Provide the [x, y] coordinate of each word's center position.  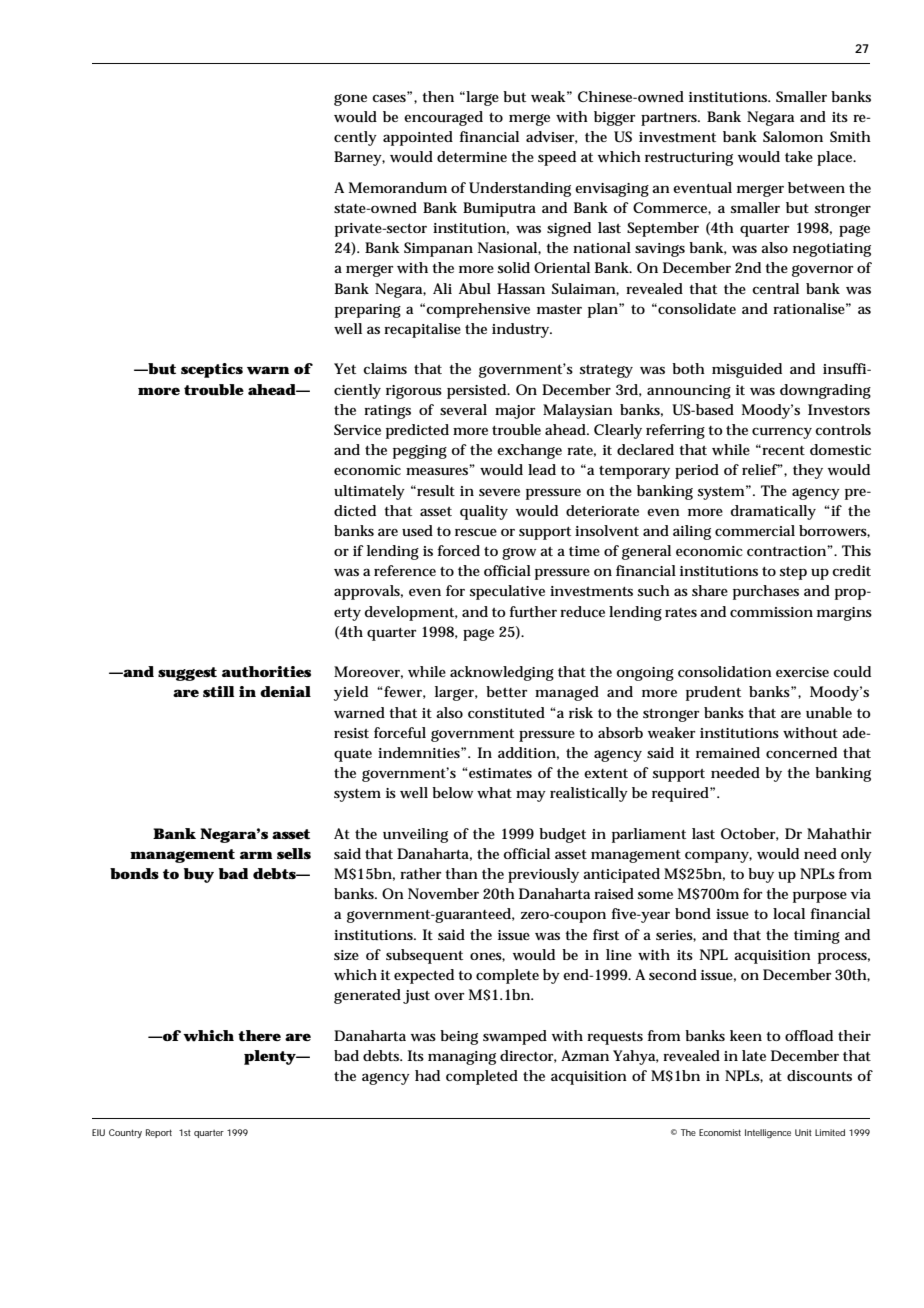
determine [472, 156]
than [461, 873]
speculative [507, 592]
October [750, 834]
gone [350, 100]
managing [462, 1058]
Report [159, 1133]
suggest [187, 674]
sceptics [212, 370]
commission [771, 612]
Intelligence [768, 1133]
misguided [747, 370]
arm [256, 855]
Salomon [793, 136]
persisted [478, 391]
